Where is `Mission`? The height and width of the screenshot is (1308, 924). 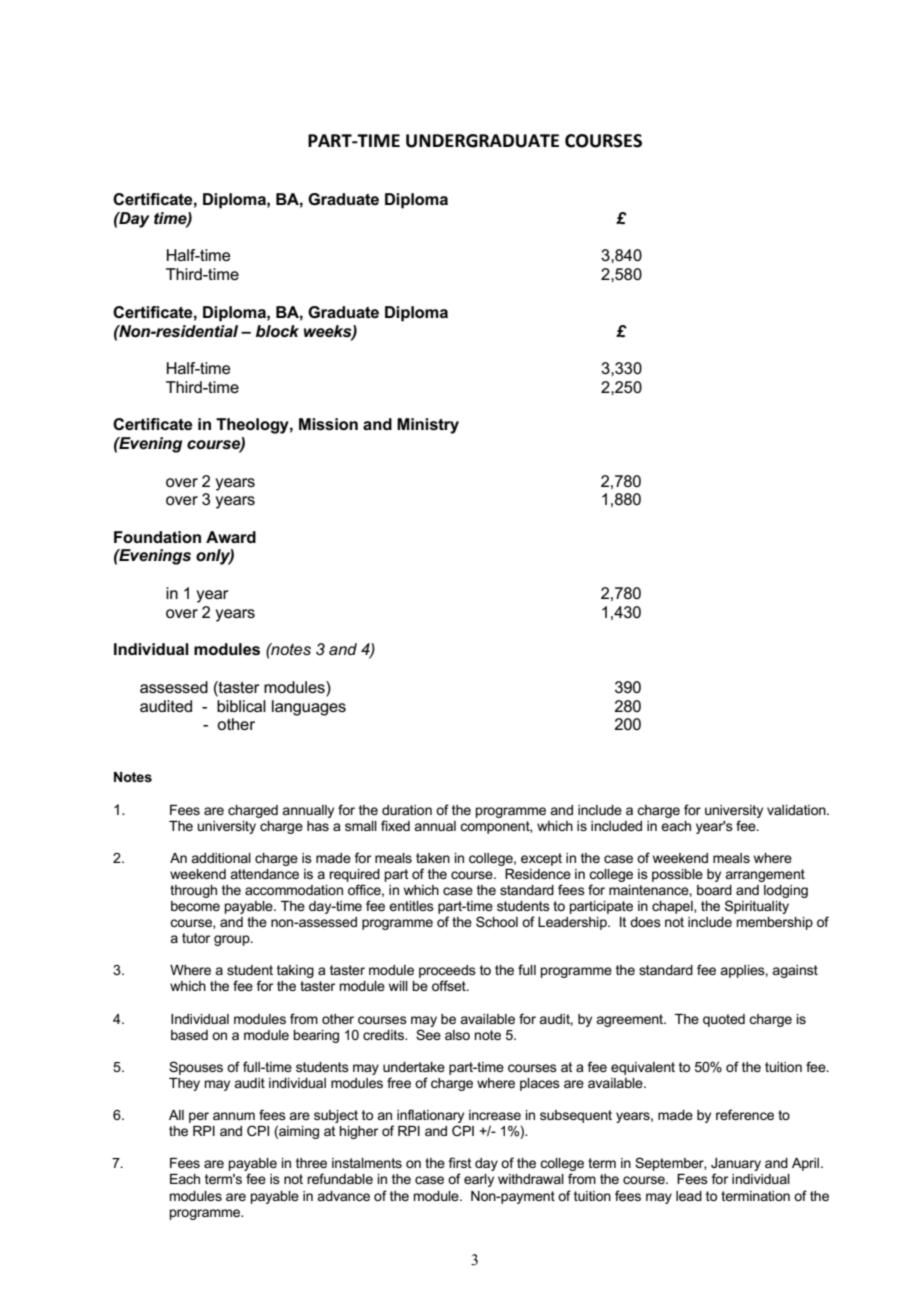 Mission is located at coordinates (328, 424).
